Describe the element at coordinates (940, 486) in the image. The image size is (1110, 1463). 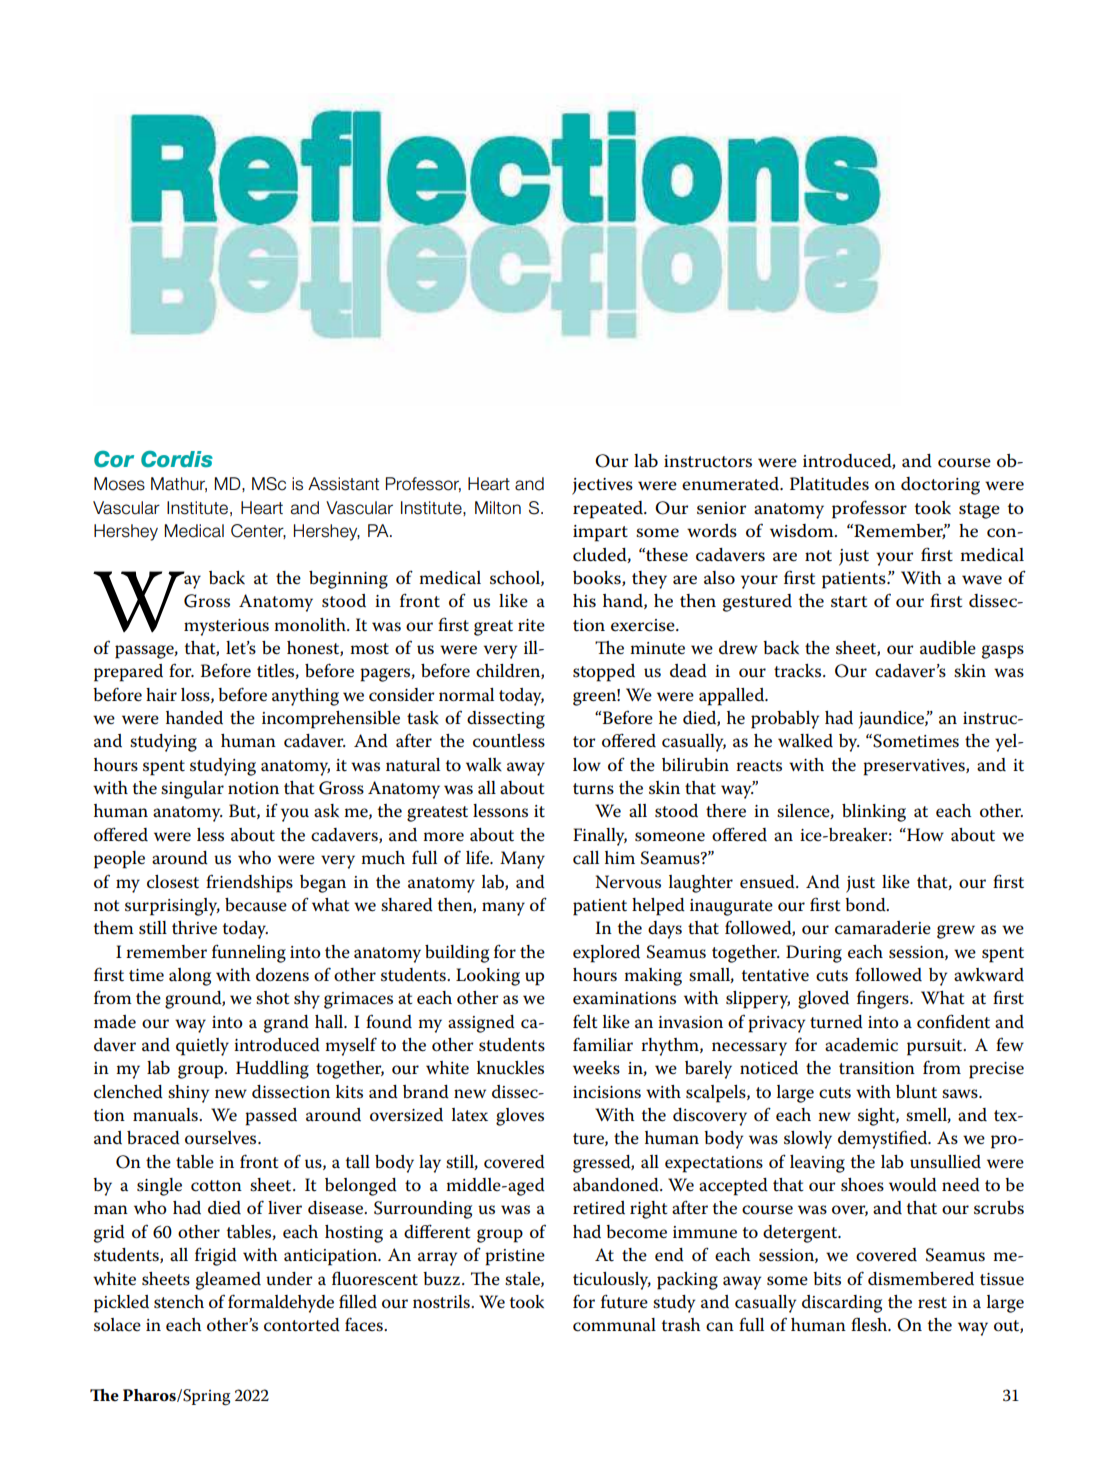
I see `doctoring` at that location.
